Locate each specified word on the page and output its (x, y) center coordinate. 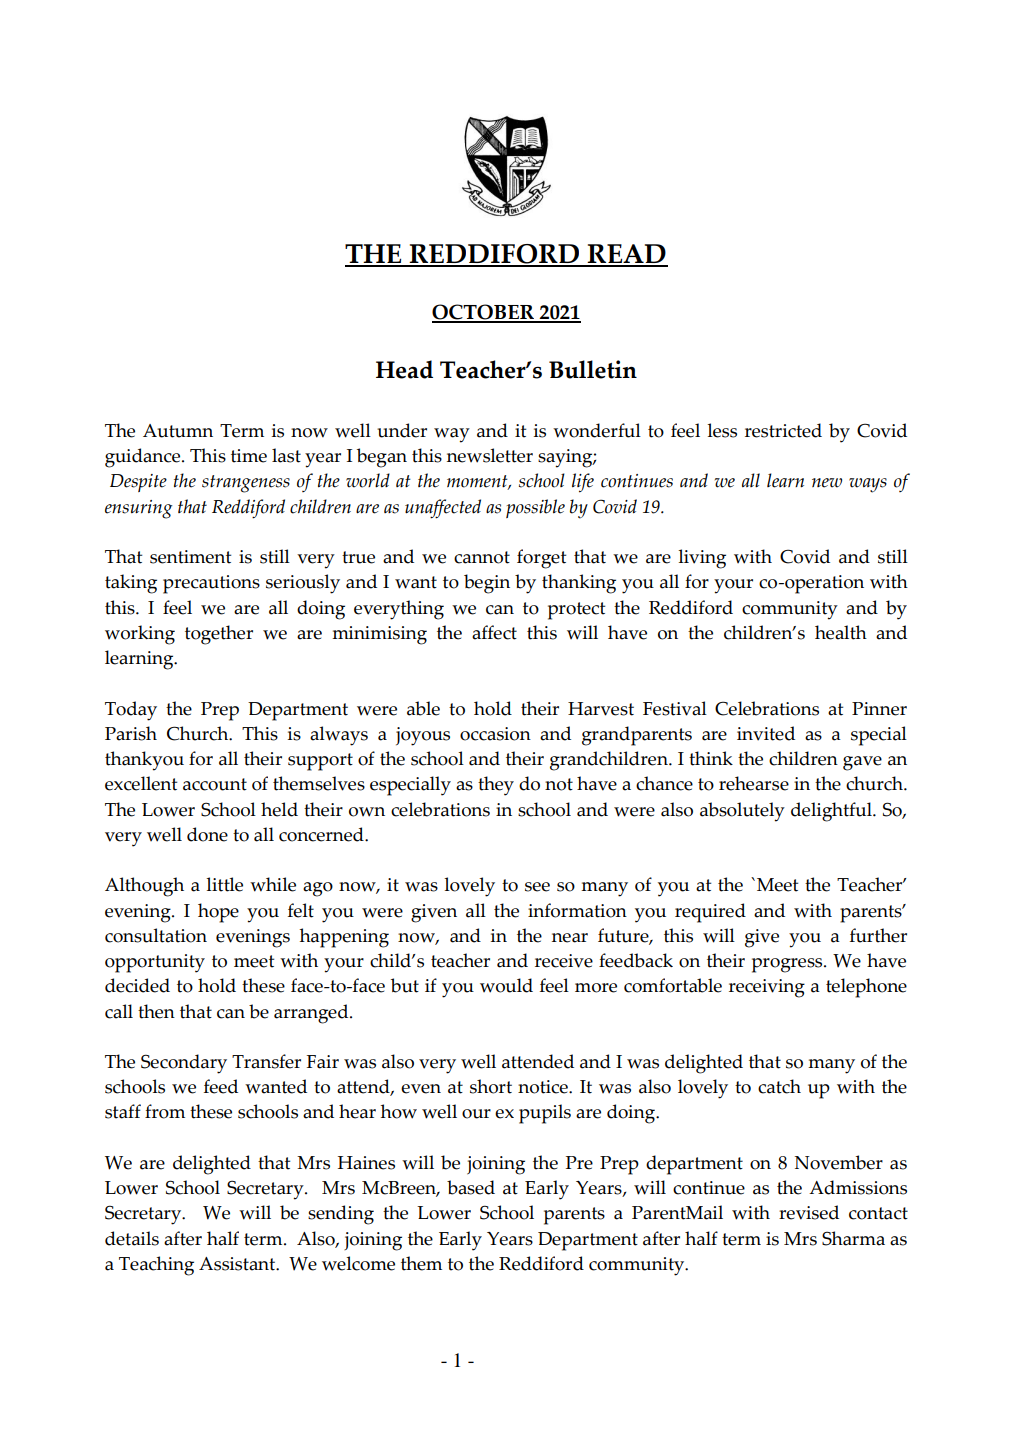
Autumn (178, 431)
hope (218, 913)
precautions (211, 584)
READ (627, 255)
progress (788, 965)
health (841, 632)
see (537, 887)
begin (487, 584)
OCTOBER (484, 313)
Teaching (156, 1266)
